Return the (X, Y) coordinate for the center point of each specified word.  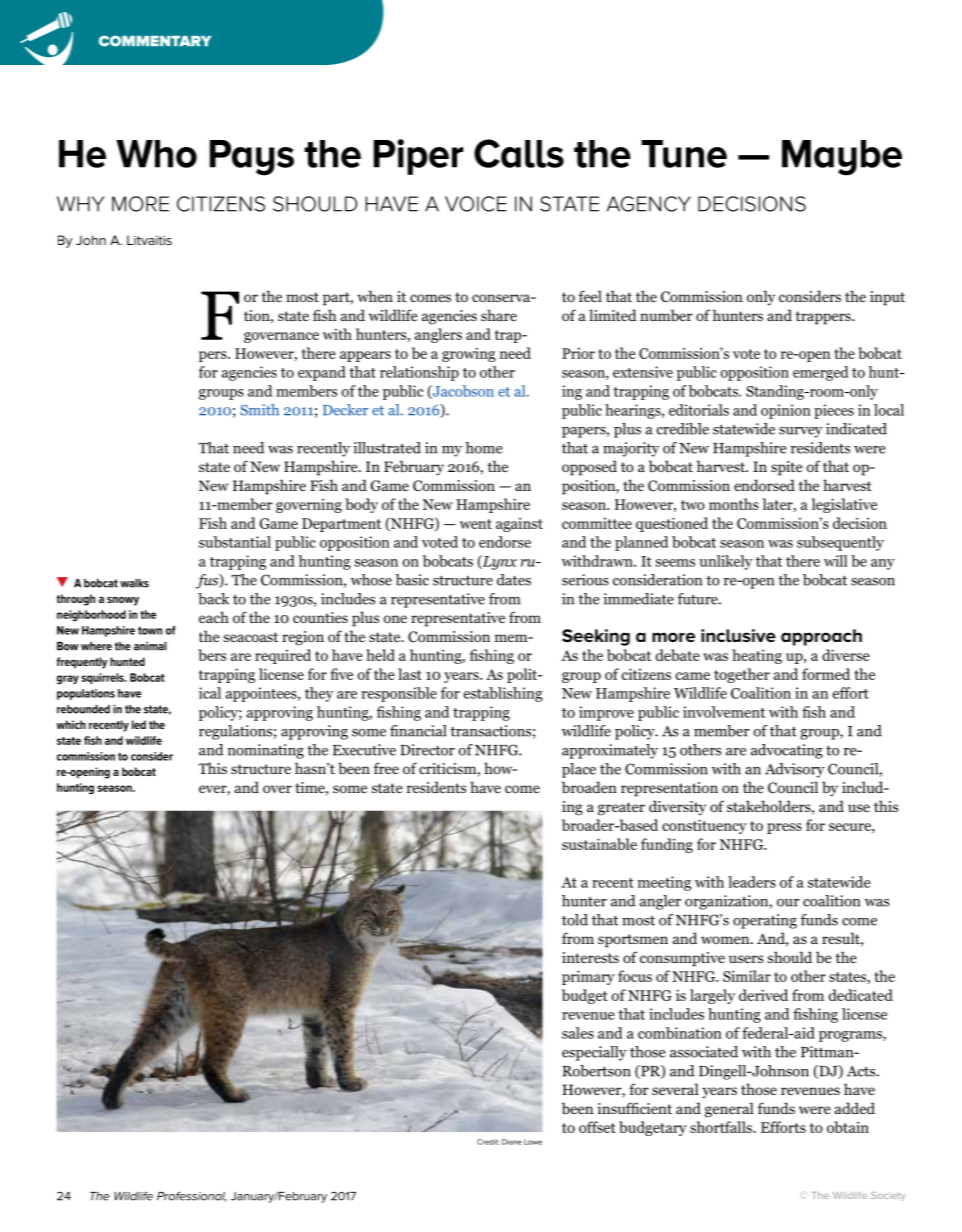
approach (821, 637)
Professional (192, 1196)
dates (514, 580)
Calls (519, 153)
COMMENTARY (155, 41)
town (150, 630)
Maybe (842, 158)
